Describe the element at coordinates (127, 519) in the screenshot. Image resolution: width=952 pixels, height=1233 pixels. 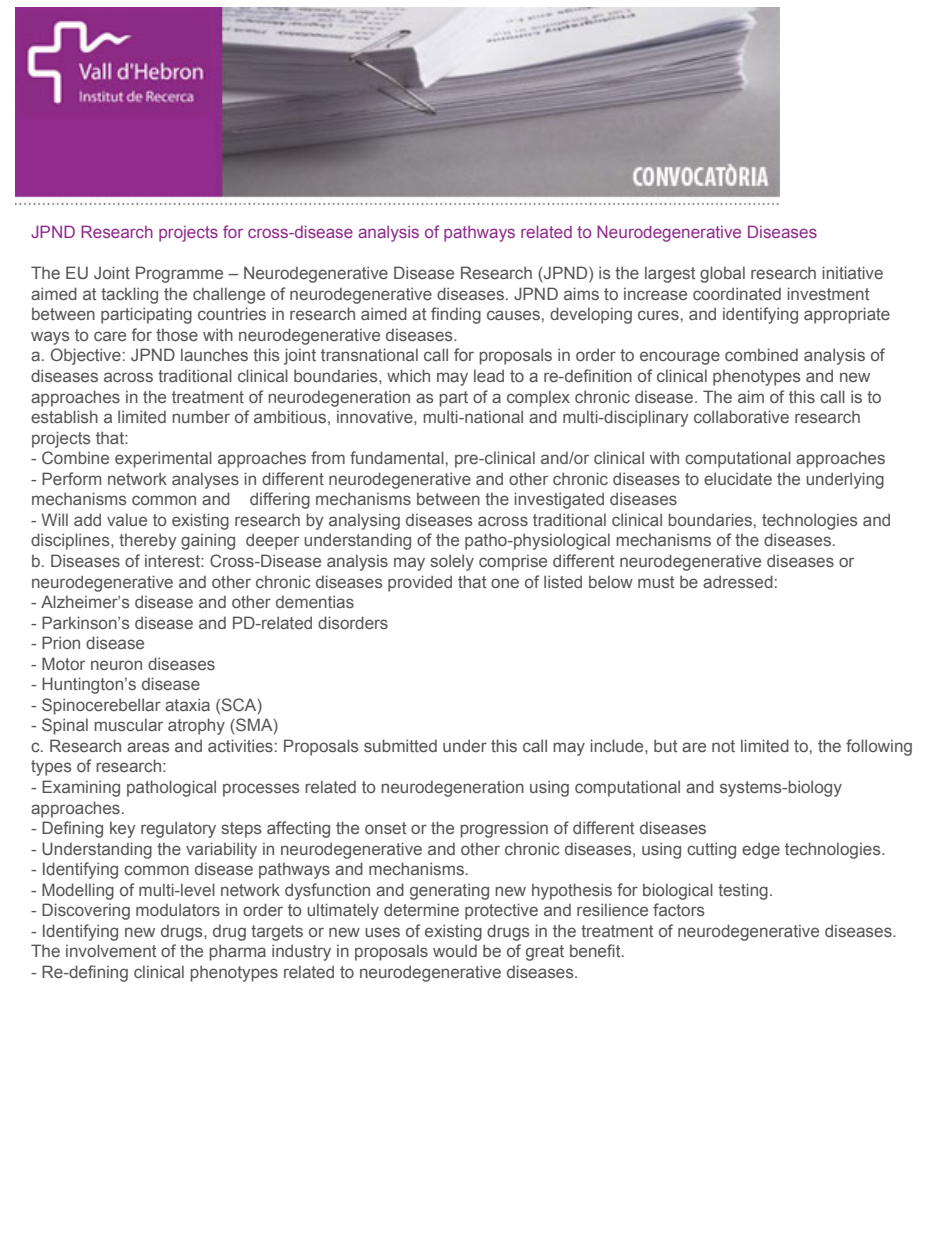
I see `value` at that location.
